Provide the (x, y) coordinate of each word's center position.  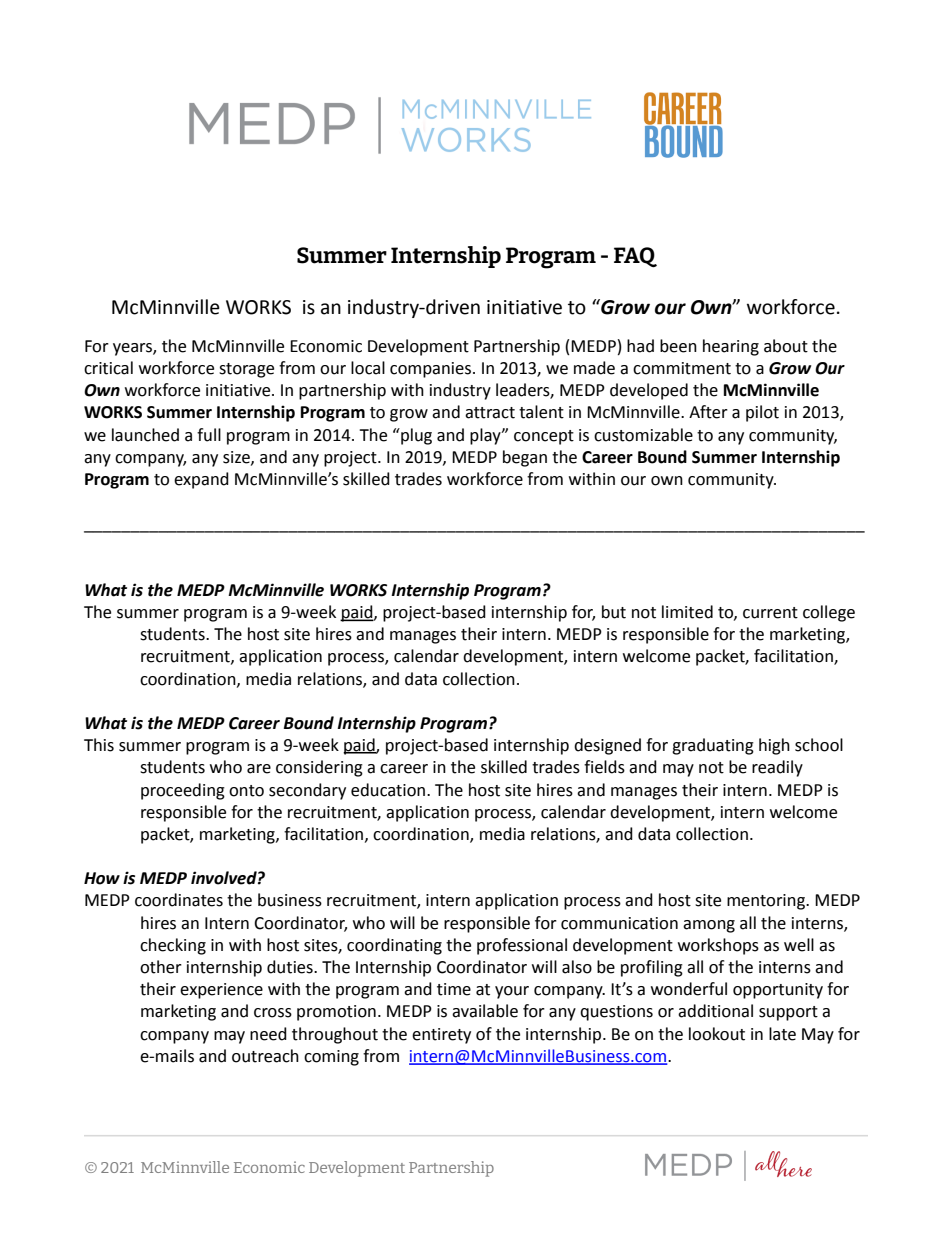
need (268, 1034)
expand (201, 480)
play (486, 436)
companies (432, 370)
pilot (762, 413)
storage (246, 370)
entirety (441, 1036)
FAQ (635, 257)
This (99, 745)
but (614, 612)
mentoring (767, 902)
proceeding (183, 791)
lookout (717, 1034)
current (770, 613)
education (389, 790)
